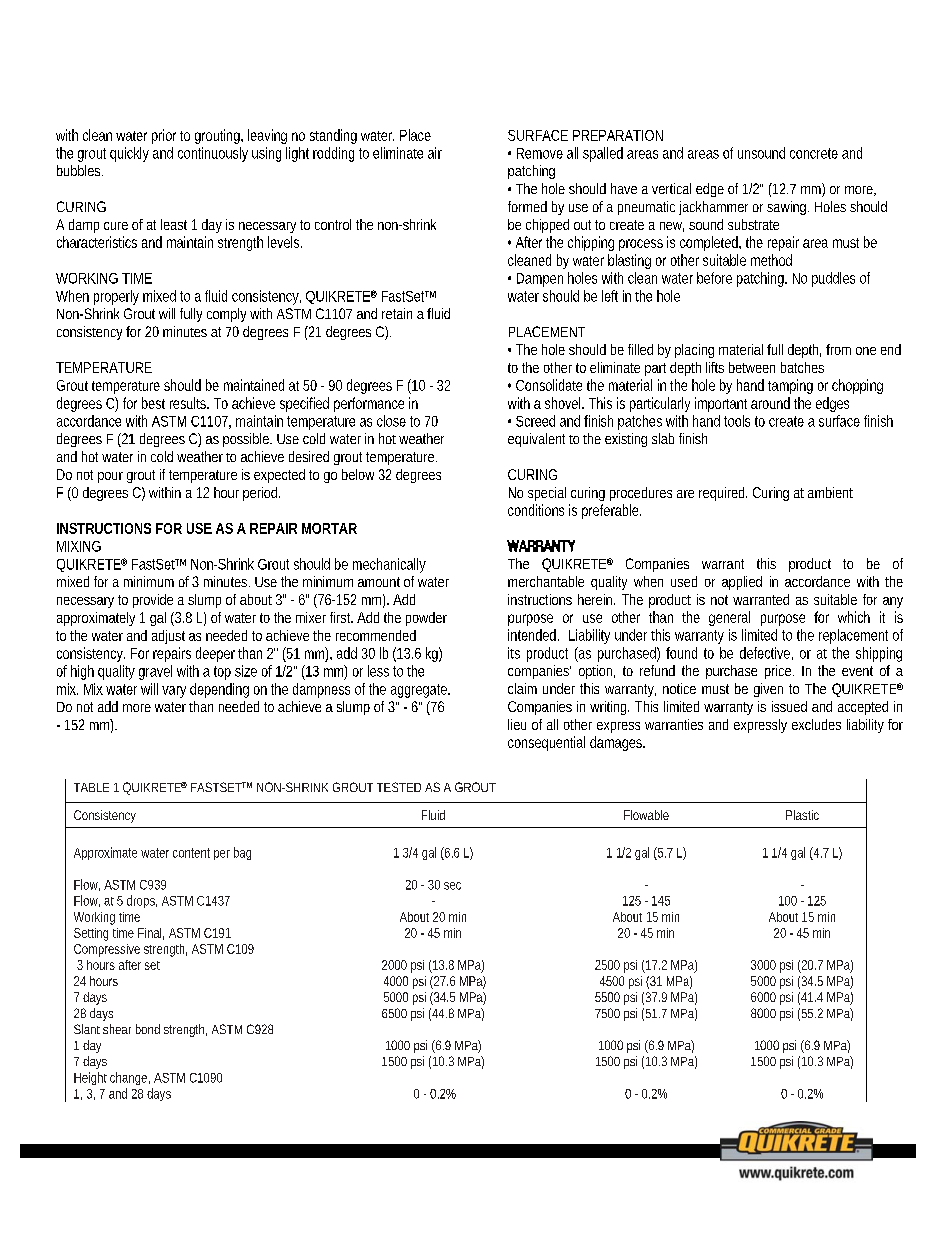 The width and height of the screenshot is (952, 1233). What do you see at coordinates (540, 153) in the screenshot?
I see `Remove` at bounding box center [540, 153].
